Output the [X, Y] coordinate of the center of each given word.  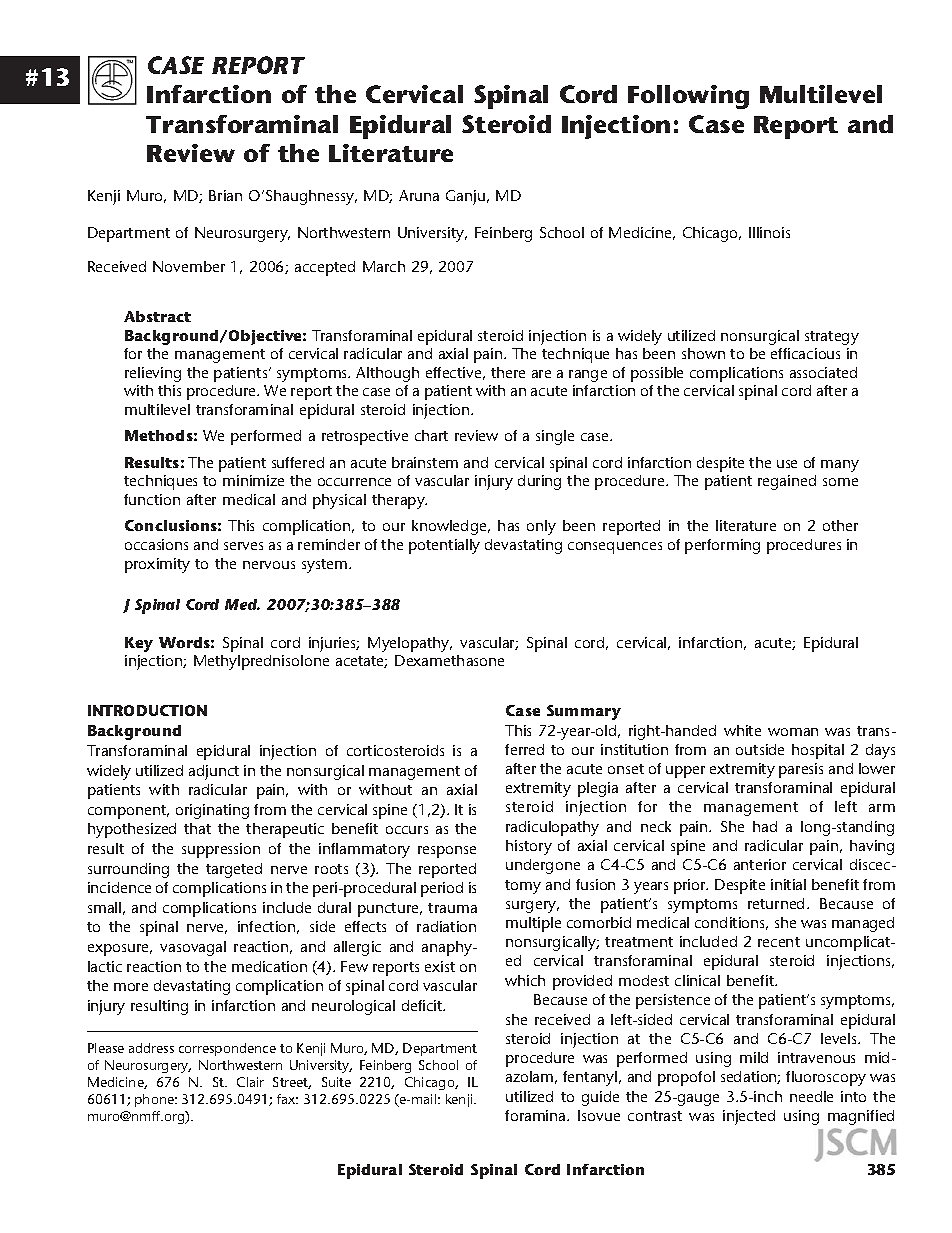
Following [688, 97]
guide [600, 1098]
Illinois [769, 232]
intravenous [816, 1057]
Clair [250, 1082]
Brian [225, 195]
